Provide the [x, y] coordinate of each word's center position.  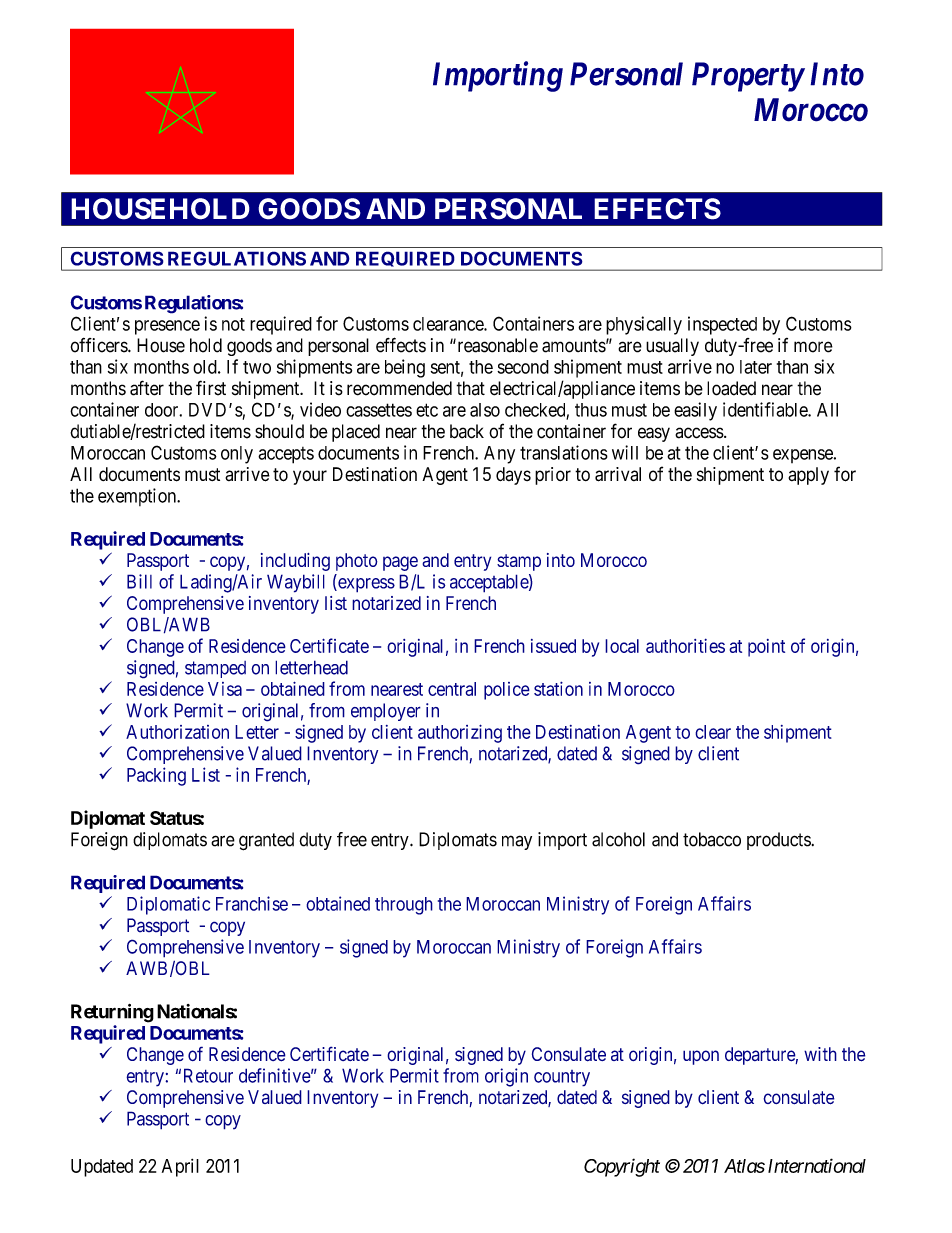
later [756, 367]
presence [167, 327]
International [817, 1165]
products [779, 841]
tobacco [712, 839]
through [404, 906]
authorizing [460, 733]
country [562, 1078]
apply [808, 476]
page [400, 563]
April [180, 1168]
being [405, 368]
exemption [138, 497]
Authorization [177, 732]
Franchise [252, 903]
